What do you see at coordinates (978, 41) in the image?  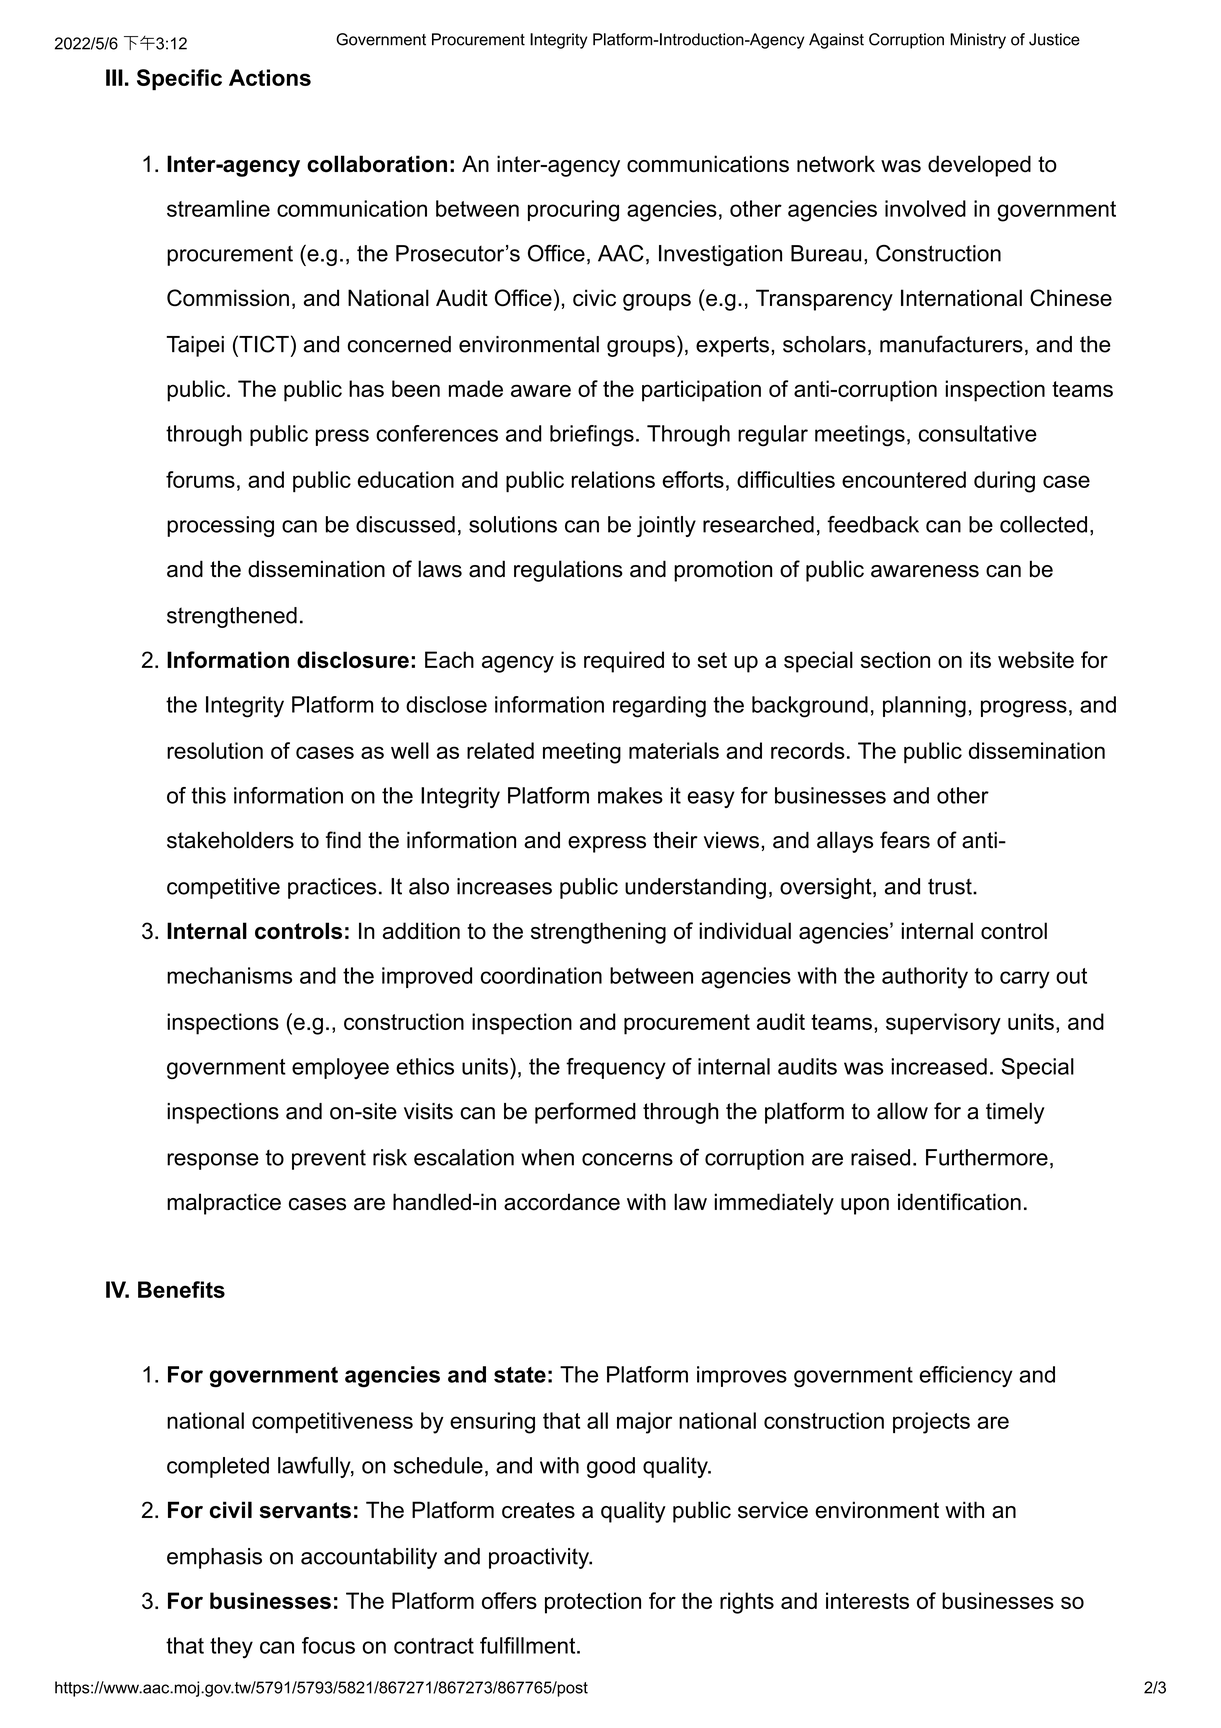 I see `Ministry` at bounding box center [978, 41].
